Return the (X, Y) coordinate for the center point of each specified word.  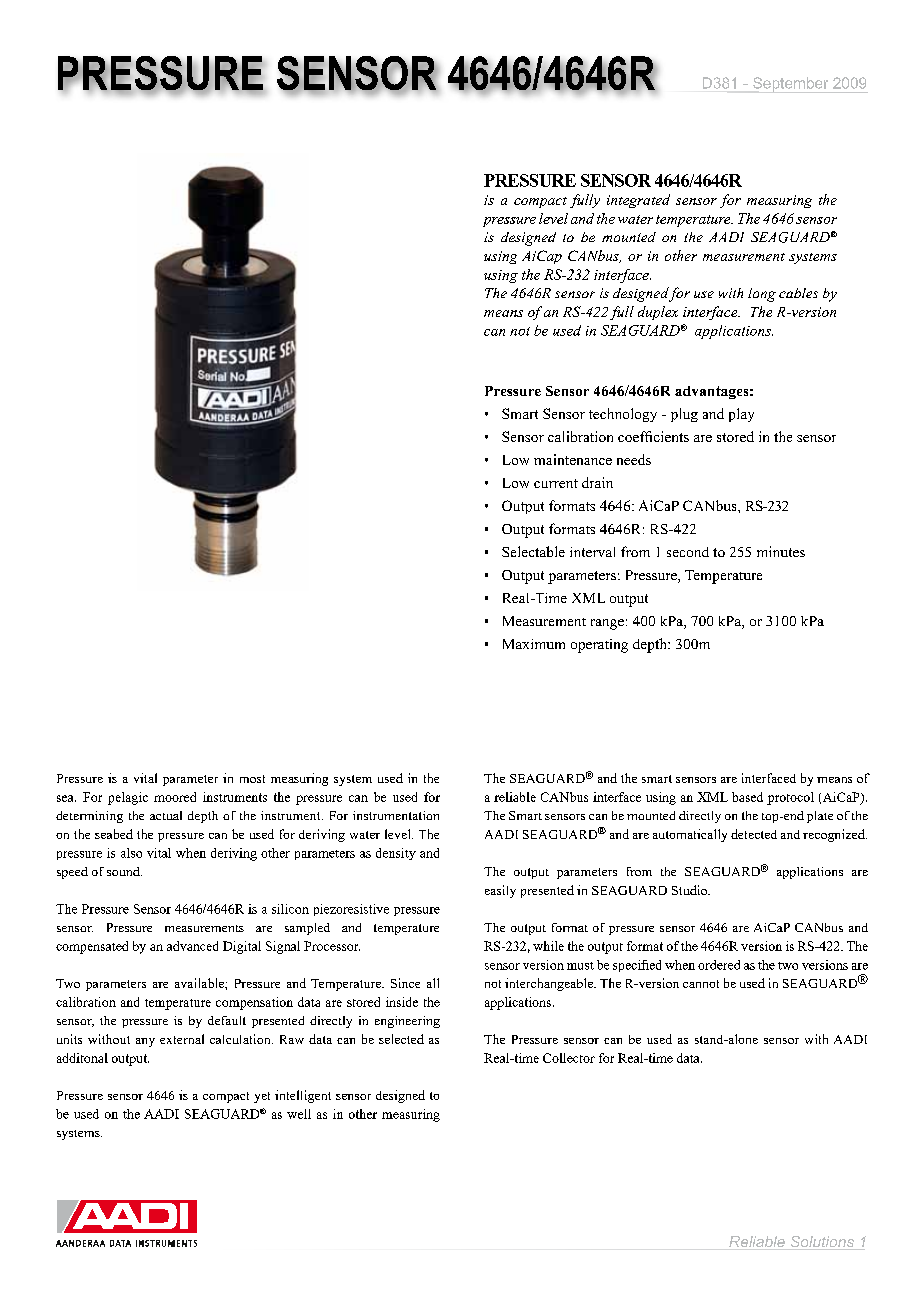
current (556, 483)
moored (175, 797)
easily (500, 891)
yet (262, 1097)
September (792, 85)
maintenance (573, 459)
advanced (192, 946)
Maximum (534, 644)
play (741, 415)
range (607, 624)
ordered (719, 965)
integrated (638, 201)
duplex (658, 313)
